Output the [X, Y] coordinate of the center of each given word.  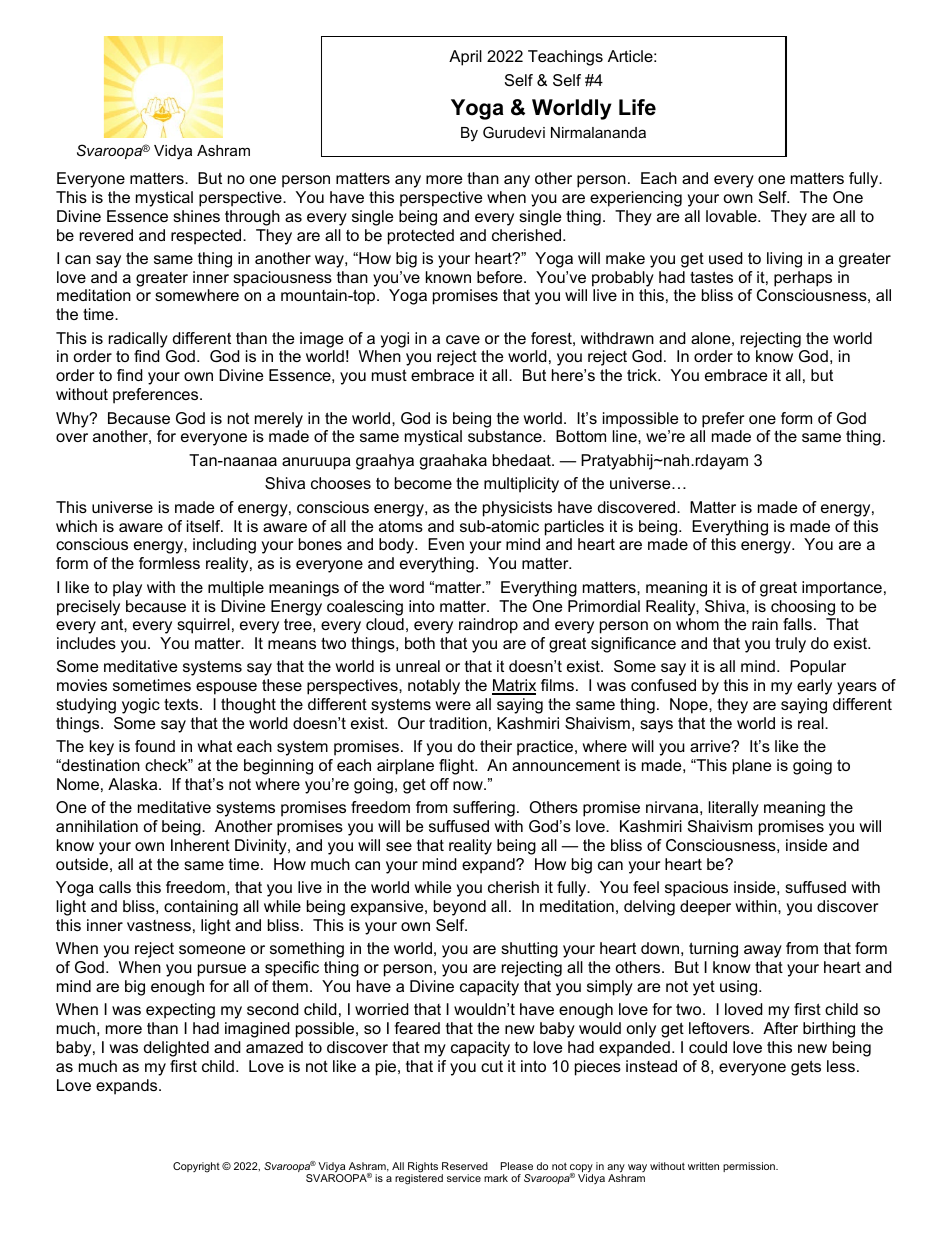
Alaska [134, 784]
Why [73, 420]
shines [196, 216]
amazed [274, 1047]
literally [734, 809]
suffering [484, 809]
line [626, 436]
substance [506, 436]
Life [637, 107]
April [465, 58]
